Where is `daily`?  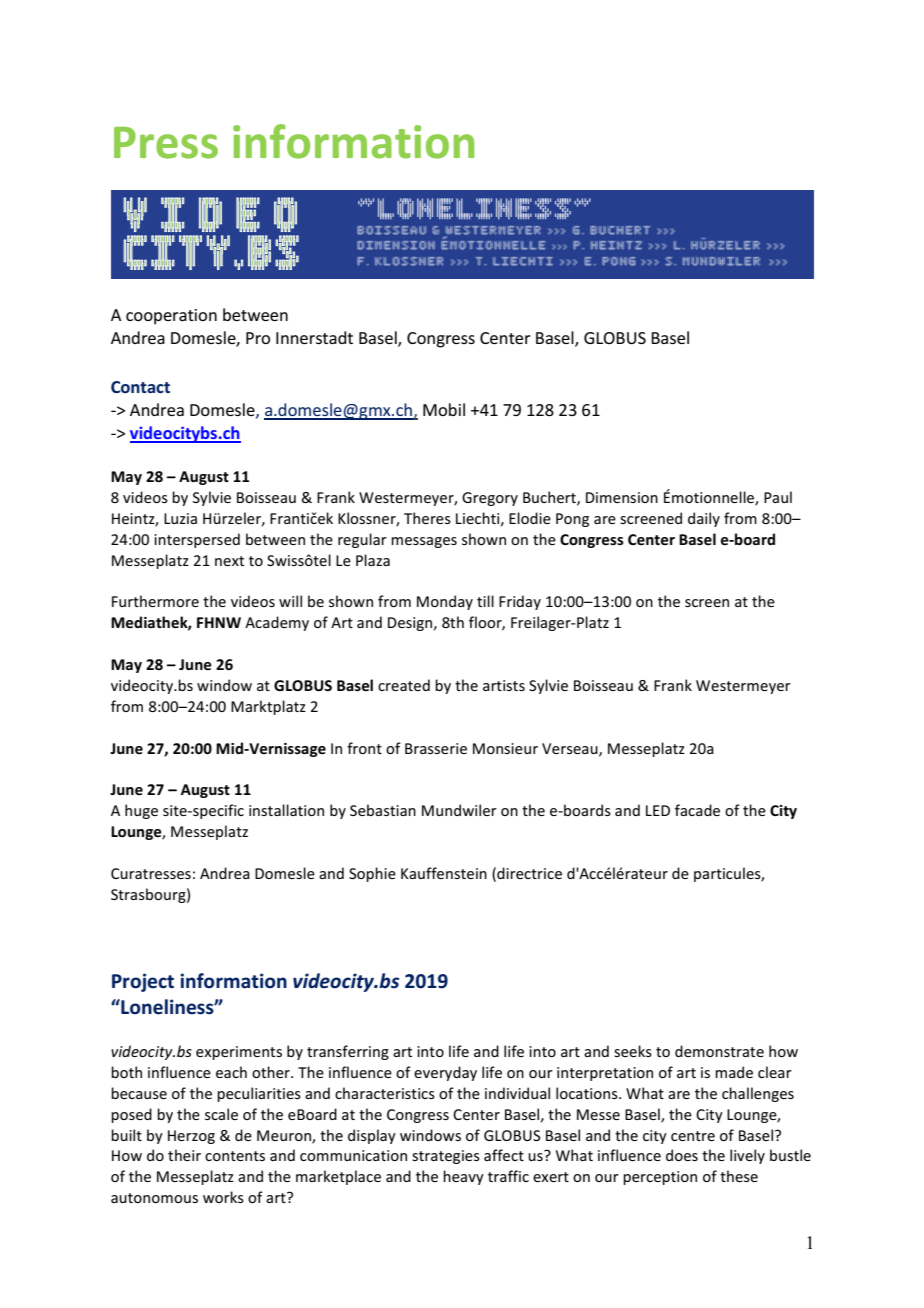
daily is located at coordinates (704, 519).
